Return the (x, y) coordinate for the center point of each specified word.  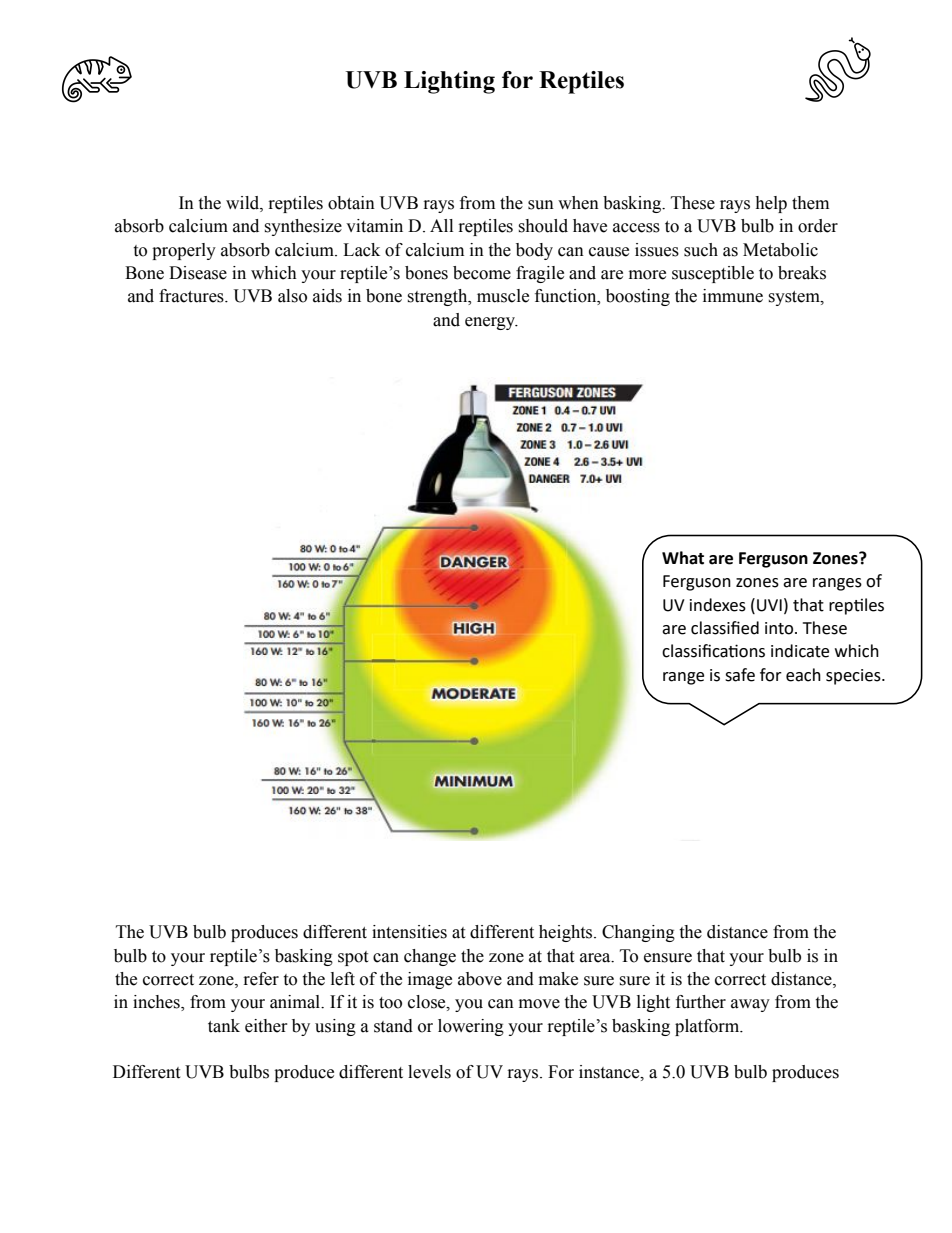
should (543, 226)
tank (224, 1026)
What (683, 558)
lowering (471, 1027)
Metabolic (780, 250)
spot (353, 958)
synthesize (303, 227)
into (780, 628)
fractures (192, 296)
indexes (718, 605)
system (795, 298)
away (750, 1005)
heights (567, 933)
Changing (638, 933)
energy (491, 323)
